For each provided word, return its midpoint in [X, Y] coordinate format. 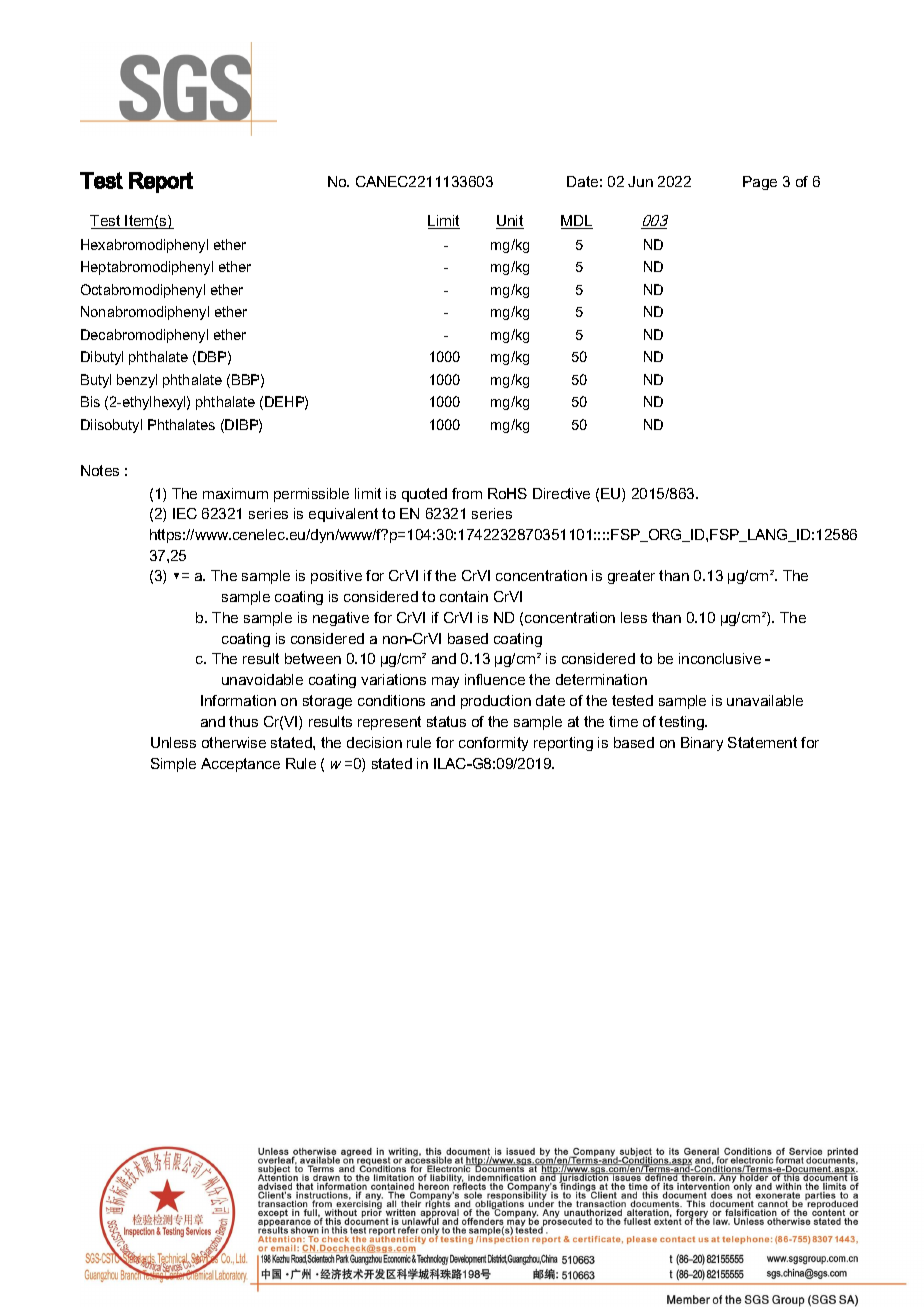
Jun [640, 181]
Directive [561, 493]
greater [631, 577]
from [467, 493]
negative [341, 619]
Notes [100, 470]
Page [760, 183]
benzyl [137, 381]
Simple [173, 765]
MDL [577, 222]
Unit [510, 222]
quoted [424, 495]
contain [464, 596]
